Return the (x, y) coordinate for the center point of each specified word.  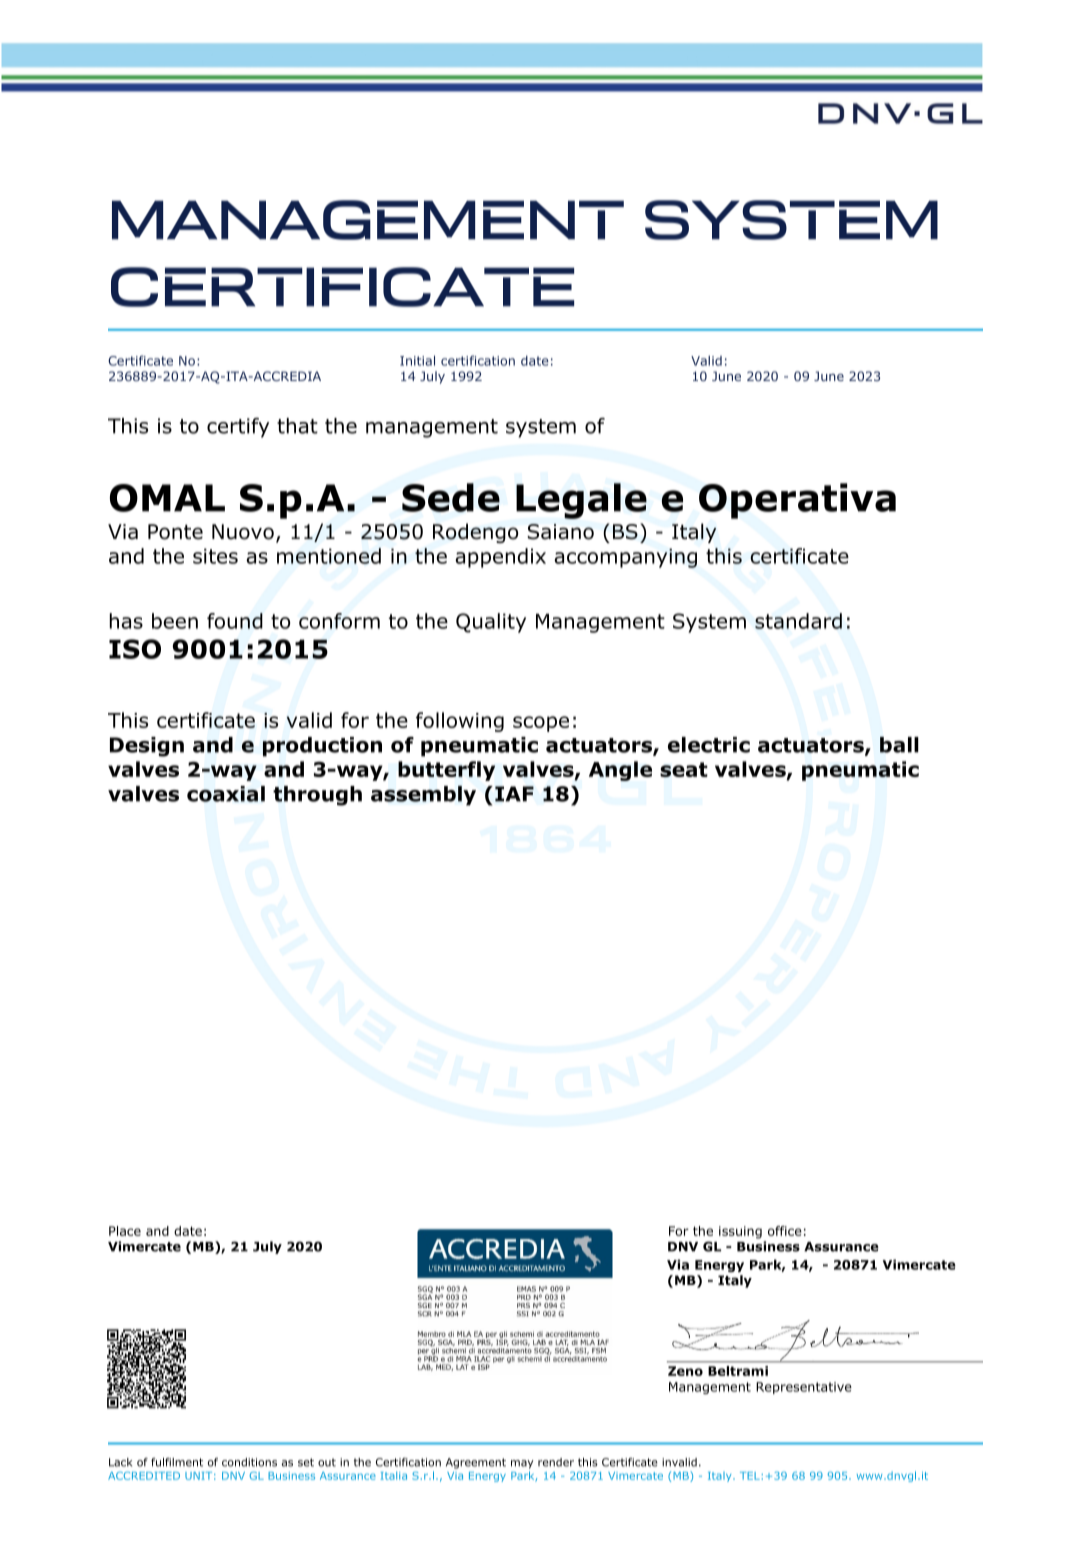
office (785, 1231)
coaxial (226, 794)
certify (238, 428)
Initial (417, 360)
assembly (423, 796)
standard (798, 621)
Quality (491, 623)
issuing (740, 1232)
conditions (249, 1462)
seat (684, 769)
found (235, 621)
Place (125, 1231)
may (522, 1464)
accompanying (625, 558)
